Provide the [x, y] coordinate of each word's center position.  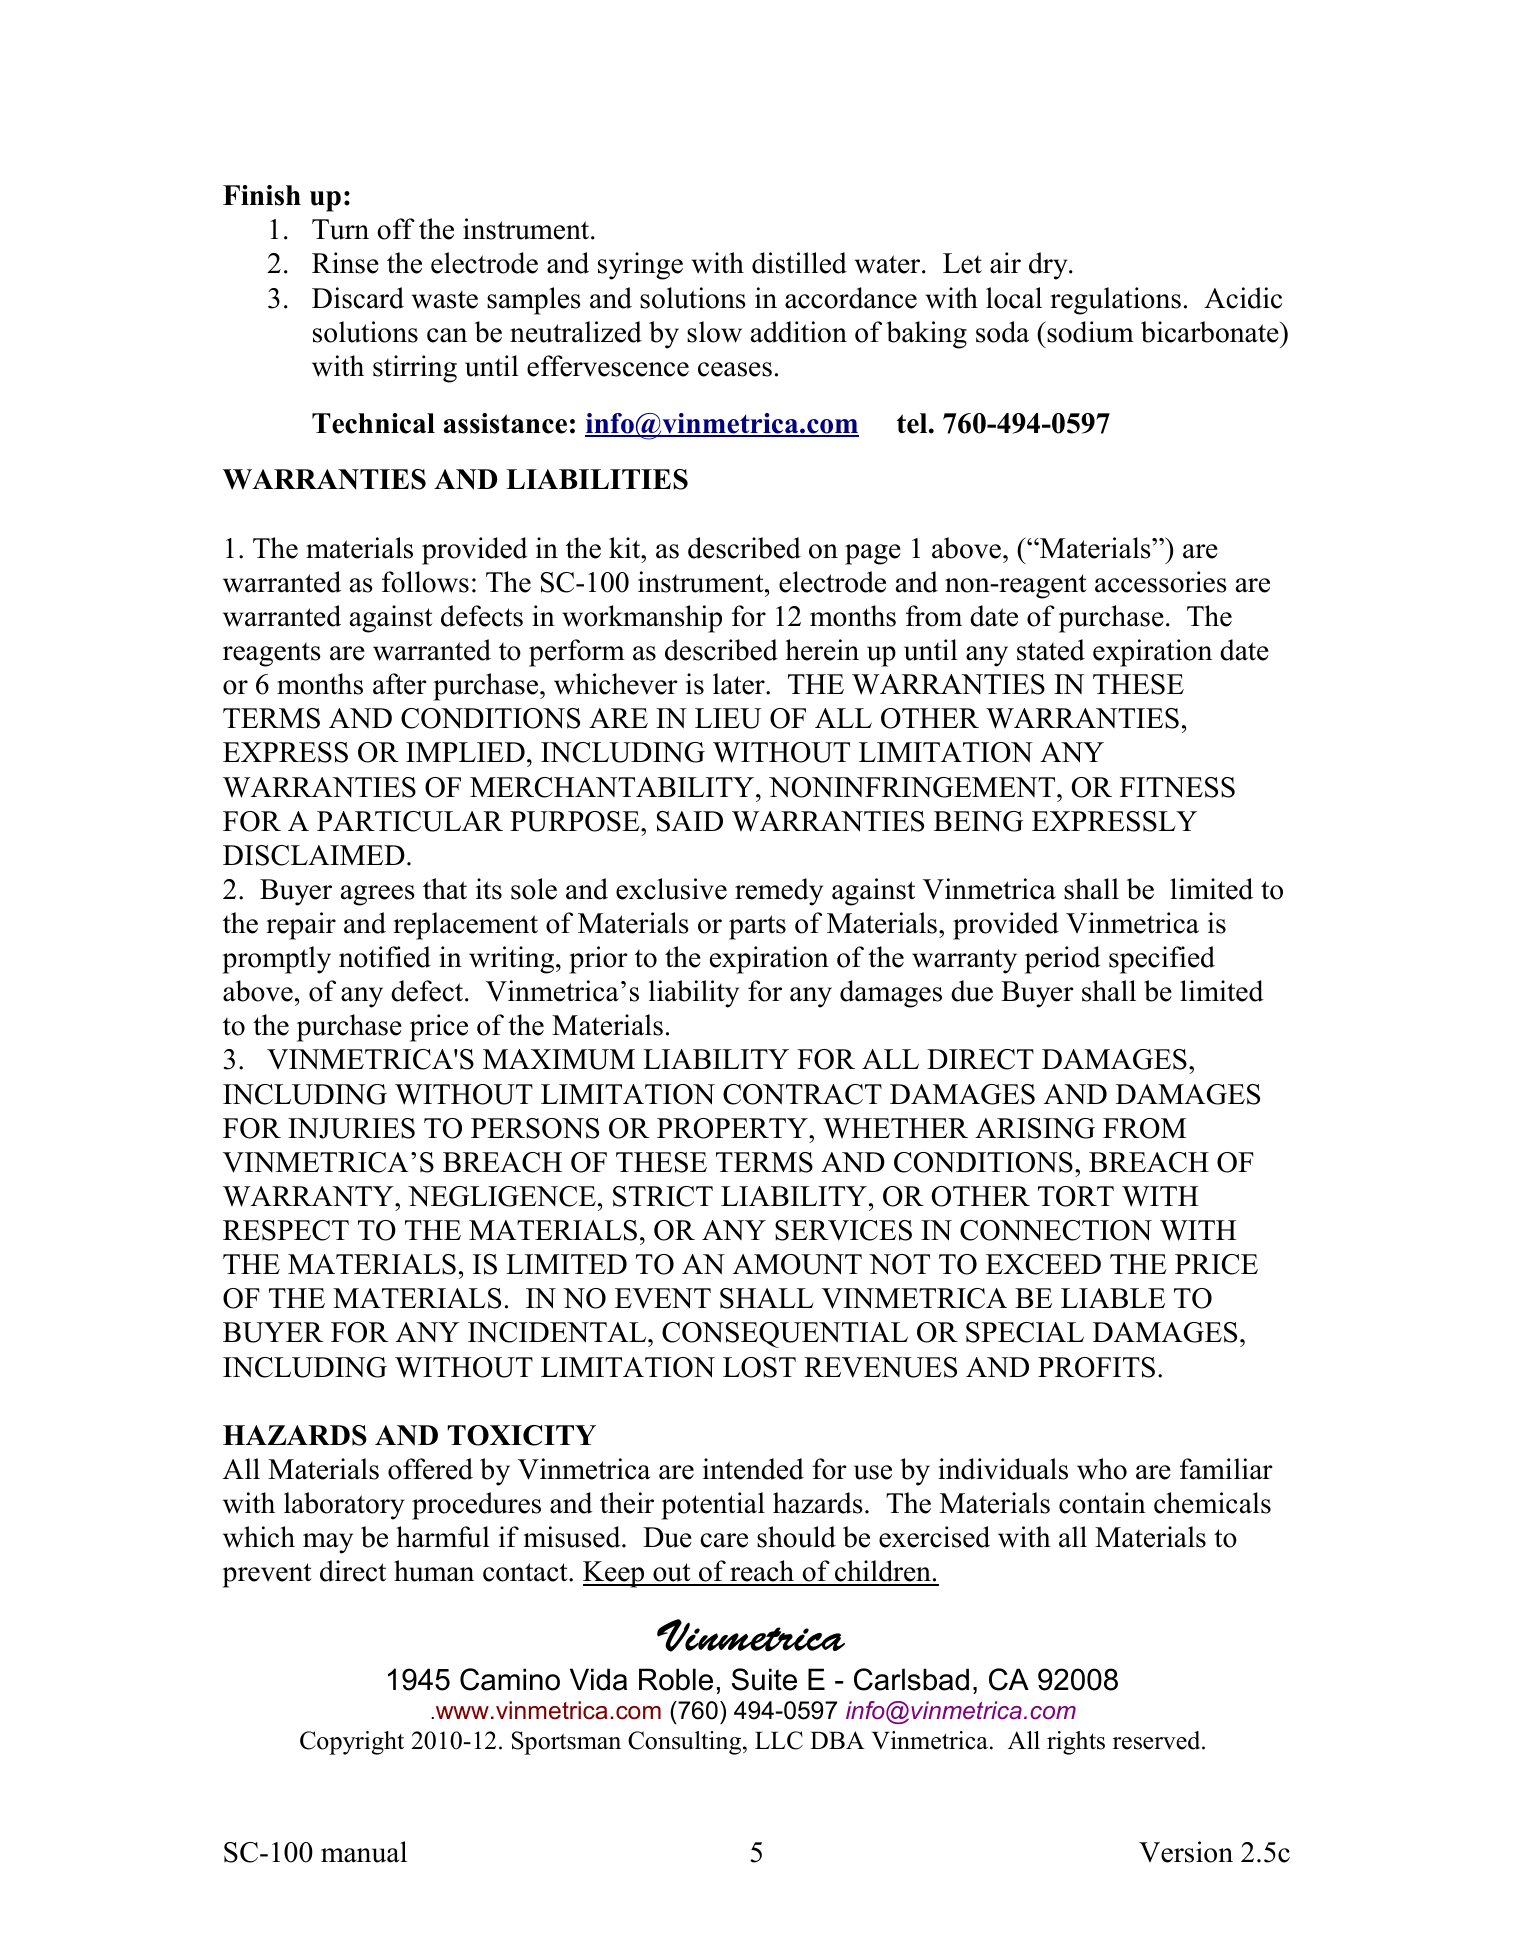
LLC [779, 1740]
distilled [799, 263]
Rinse [345, 263]
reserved [1158, 1740]
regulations [1115, 301]
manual [364, 1852]
